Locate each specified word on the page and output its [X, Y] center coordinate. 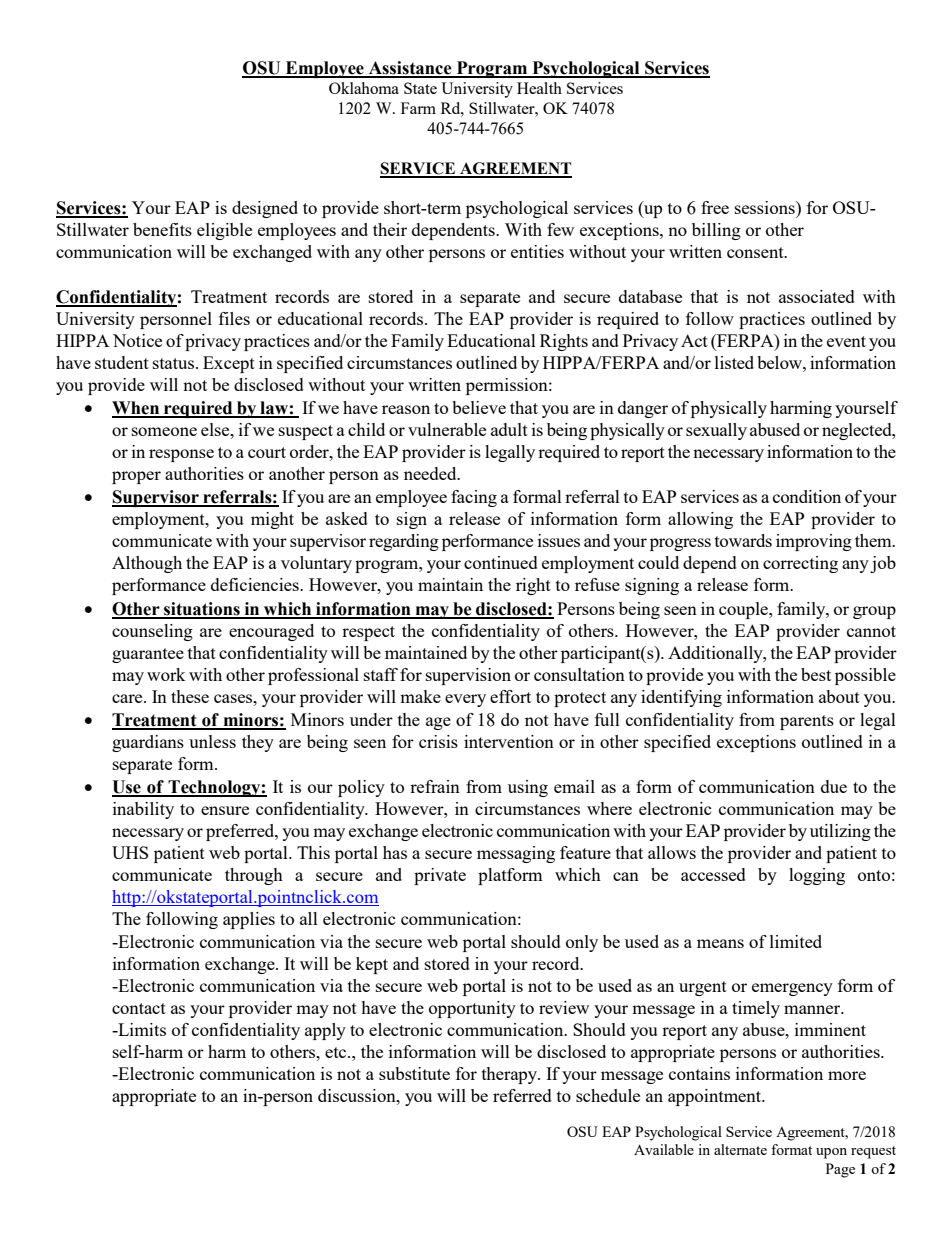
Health [539, 88]
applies [249, 920]
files [234, 318]
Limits [141, 1029]
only [582, 943]
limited [796, 941]
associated [817, 296]
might [272, 520]
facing [474, 498]
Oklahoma [364, 88]
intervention [509, 741]
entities [537, 251]
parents [807, 722]
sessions [766, 207]
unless [212, 741]
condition [807, 496]
